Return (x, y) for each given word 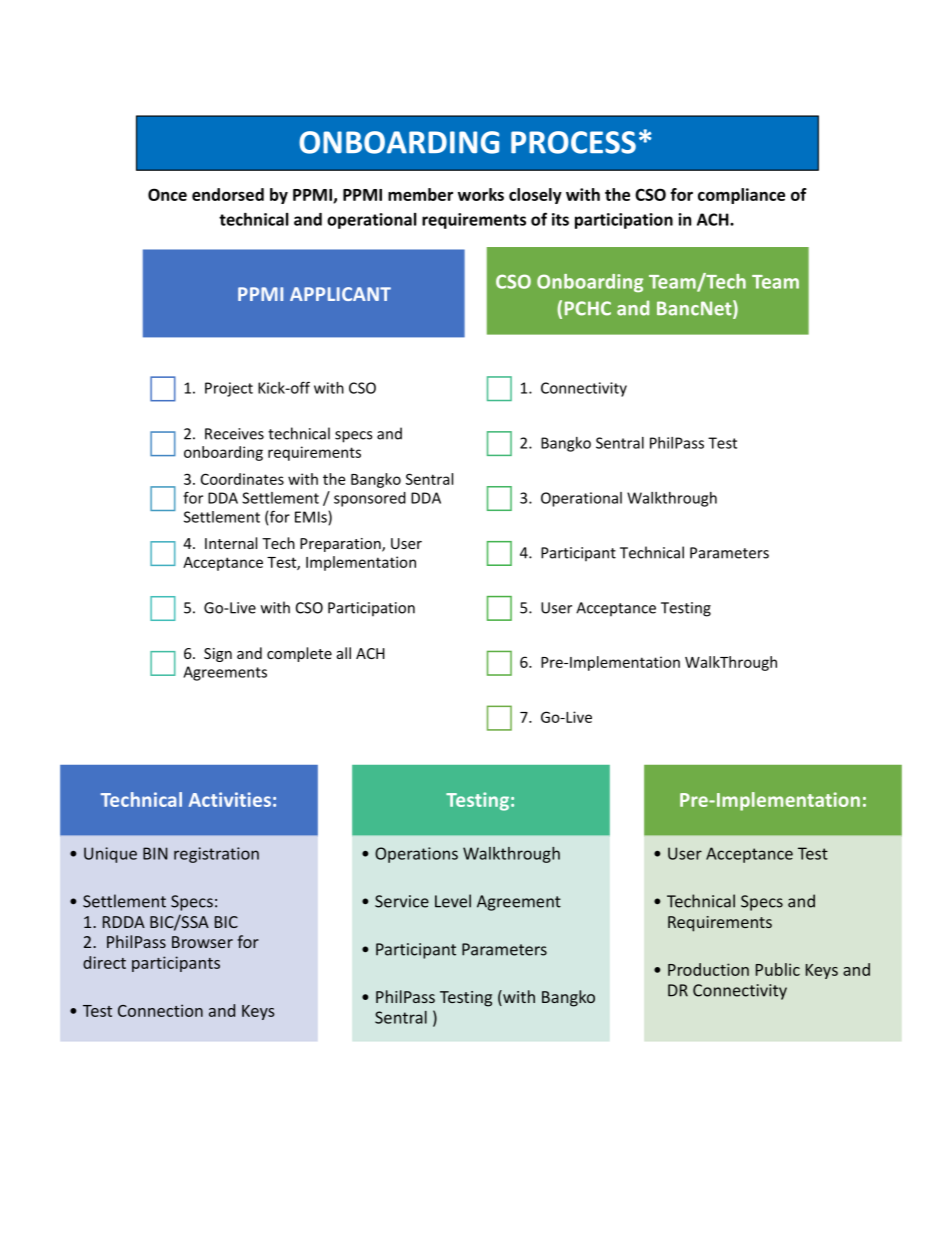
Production (708, 969)
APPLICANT (340, 294)
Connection (160, 1010)
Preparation (341, 545)
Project (229, 389)
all (344, 653)
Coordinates (242, 479)
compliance (741, 196)
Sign (218, 655)
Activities (230, 799)
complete (299, 654)
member (420, 194)
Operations (416, 855)
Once (167, 194)
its (560, 219)
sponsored (370, 499)
